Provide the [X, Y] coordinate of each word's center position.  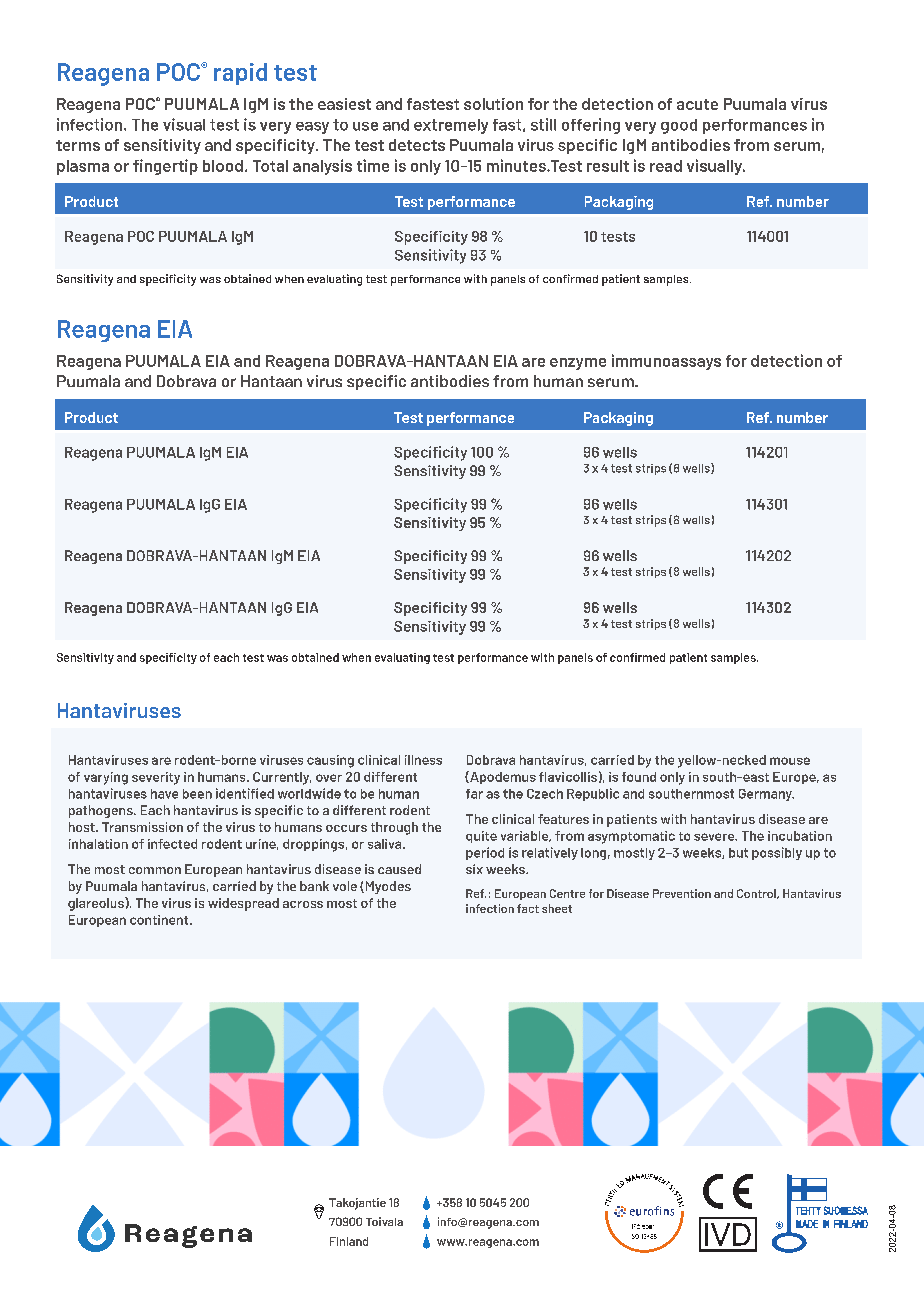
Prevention [682, 893]
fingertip [165, 167]
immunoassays [666, 362]
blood [223, 166]
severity [156, 778]
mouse [790, 761]
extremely [451, 126]
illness [423, 760]
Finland [349, 1241]
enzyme [578, 364]
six [474, 869]
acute [697, 104]
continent [160, 920]
